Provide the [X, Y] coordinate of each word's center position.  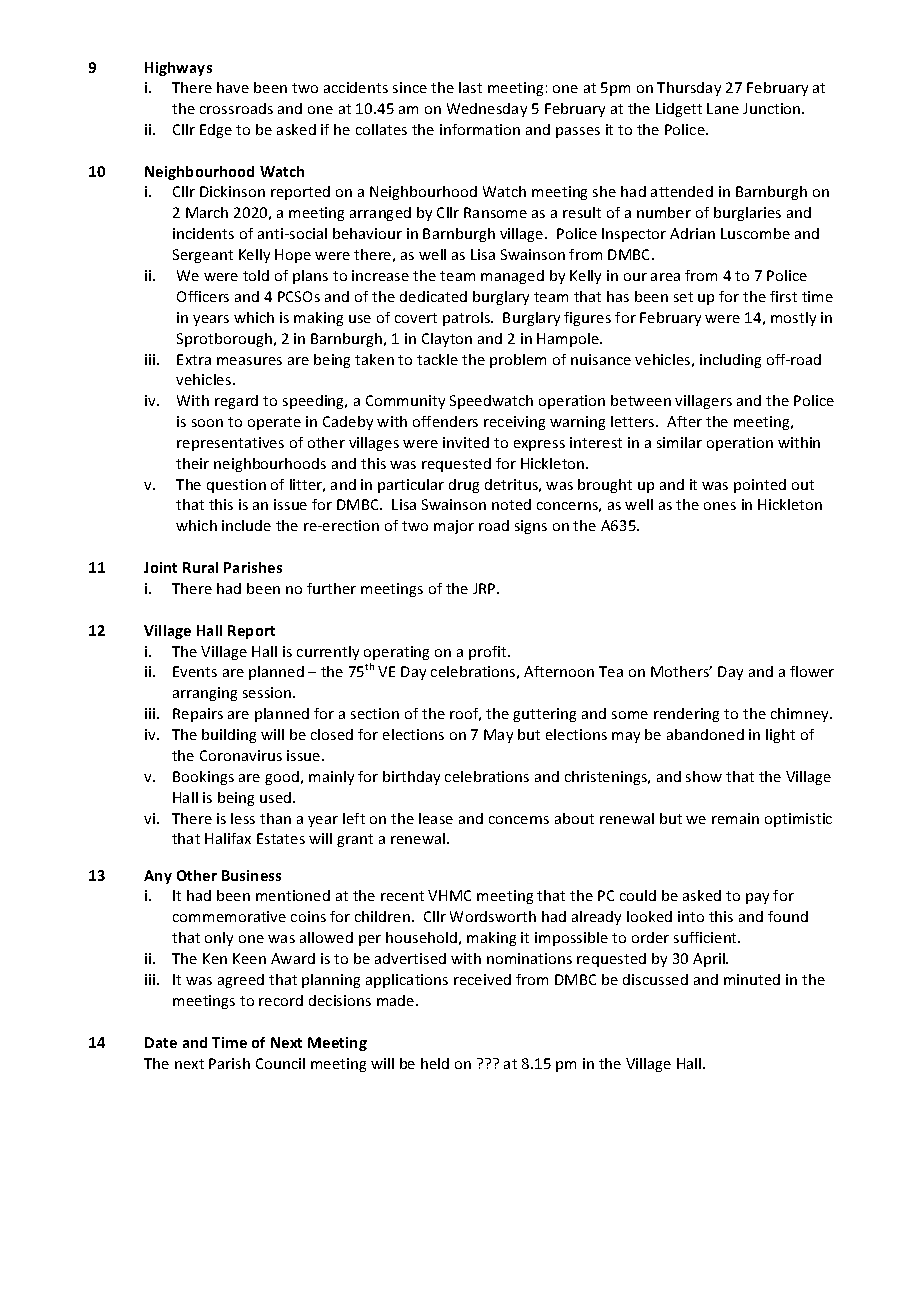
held [435, 1063]
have [233, 87]
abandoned [705, 734]
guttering [544, 715]
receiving [514, 423]
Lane [723, 108]
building [229, 736]
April [710, 960]
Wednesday [487, 110]
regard [236, 402]
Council [280, 1063]
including [730, 361]
